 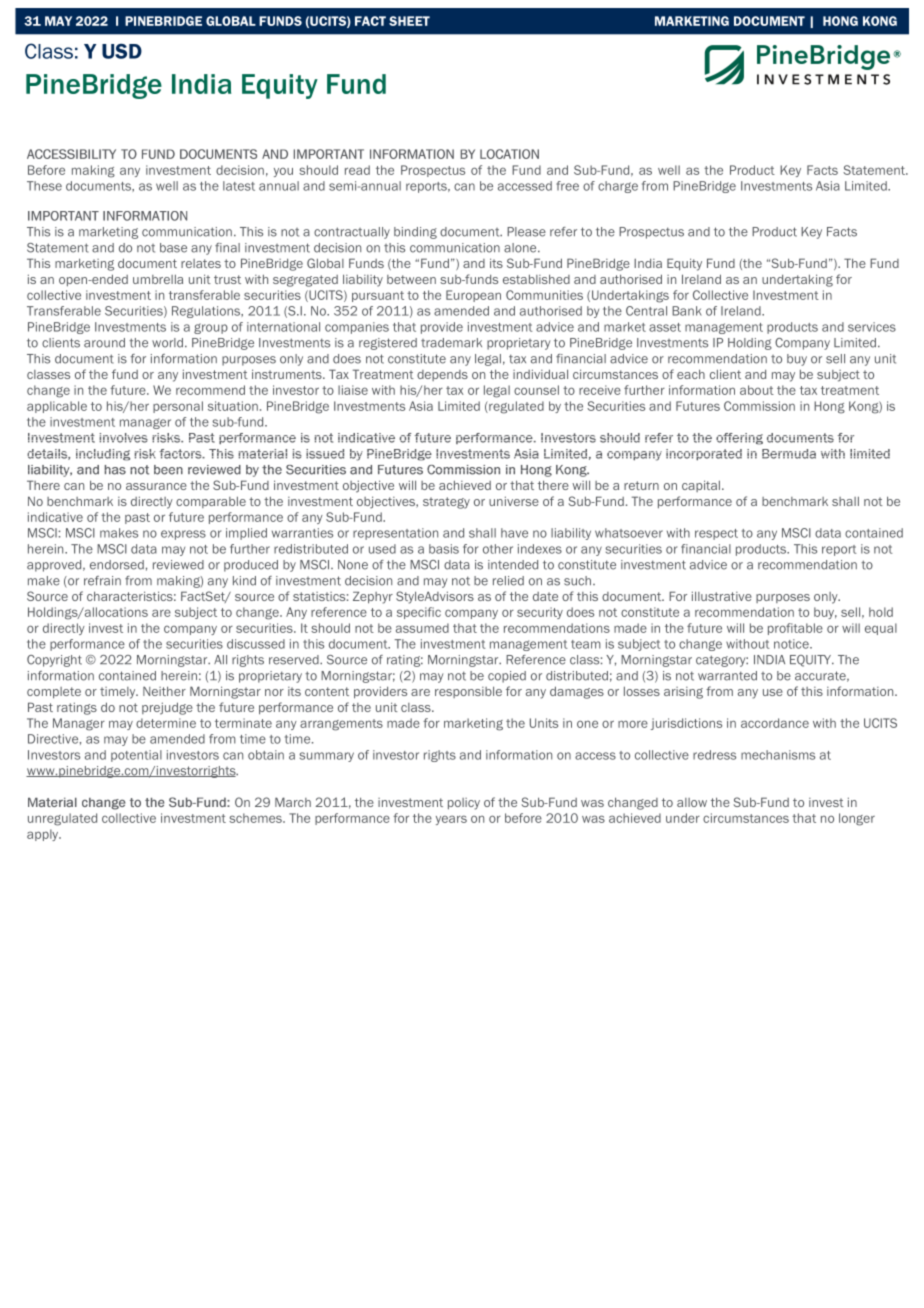 I want to click on base, so click(x=173, y=248).
